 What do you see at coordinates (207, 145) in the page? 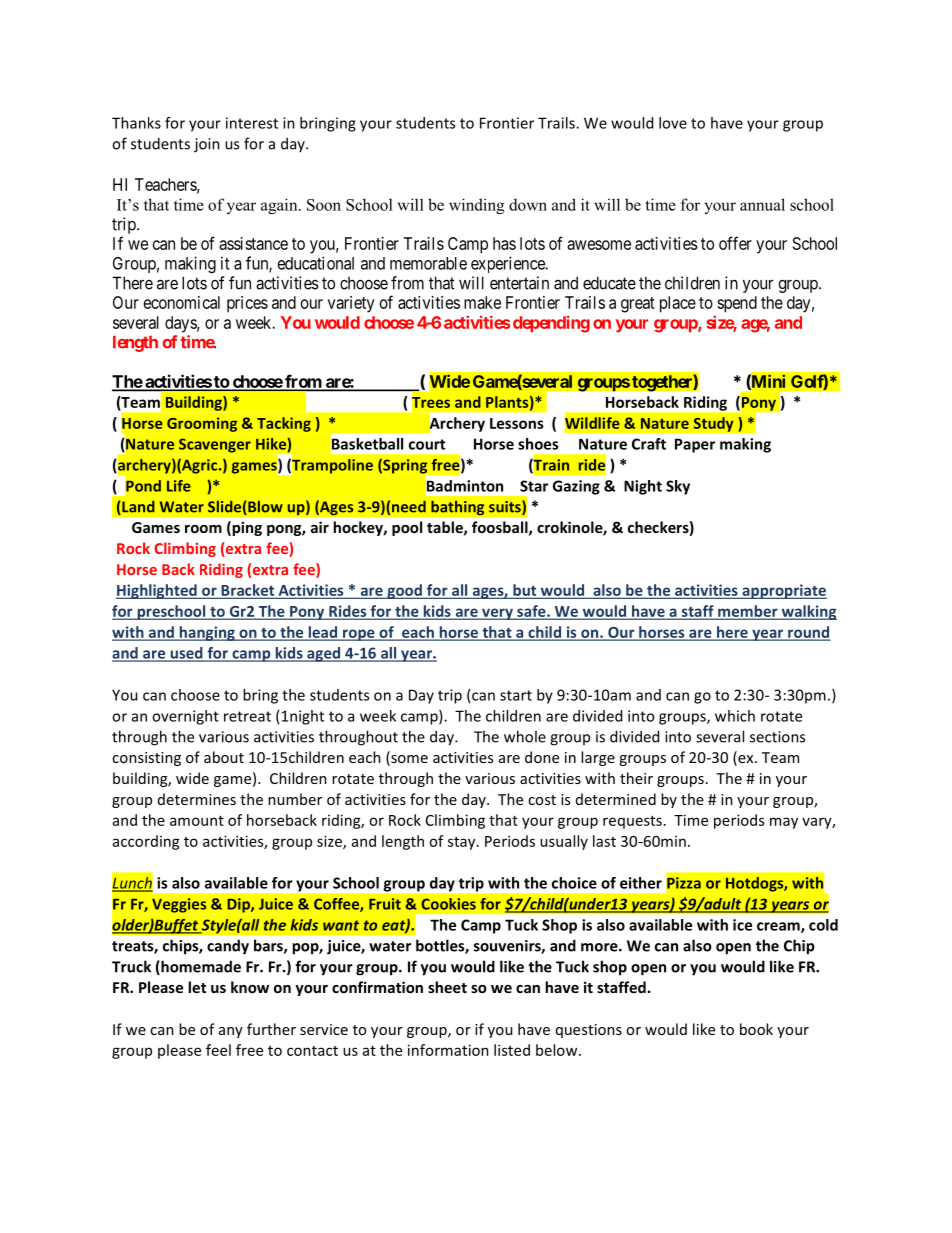
I see `join` at bounding box center [207, 145].
